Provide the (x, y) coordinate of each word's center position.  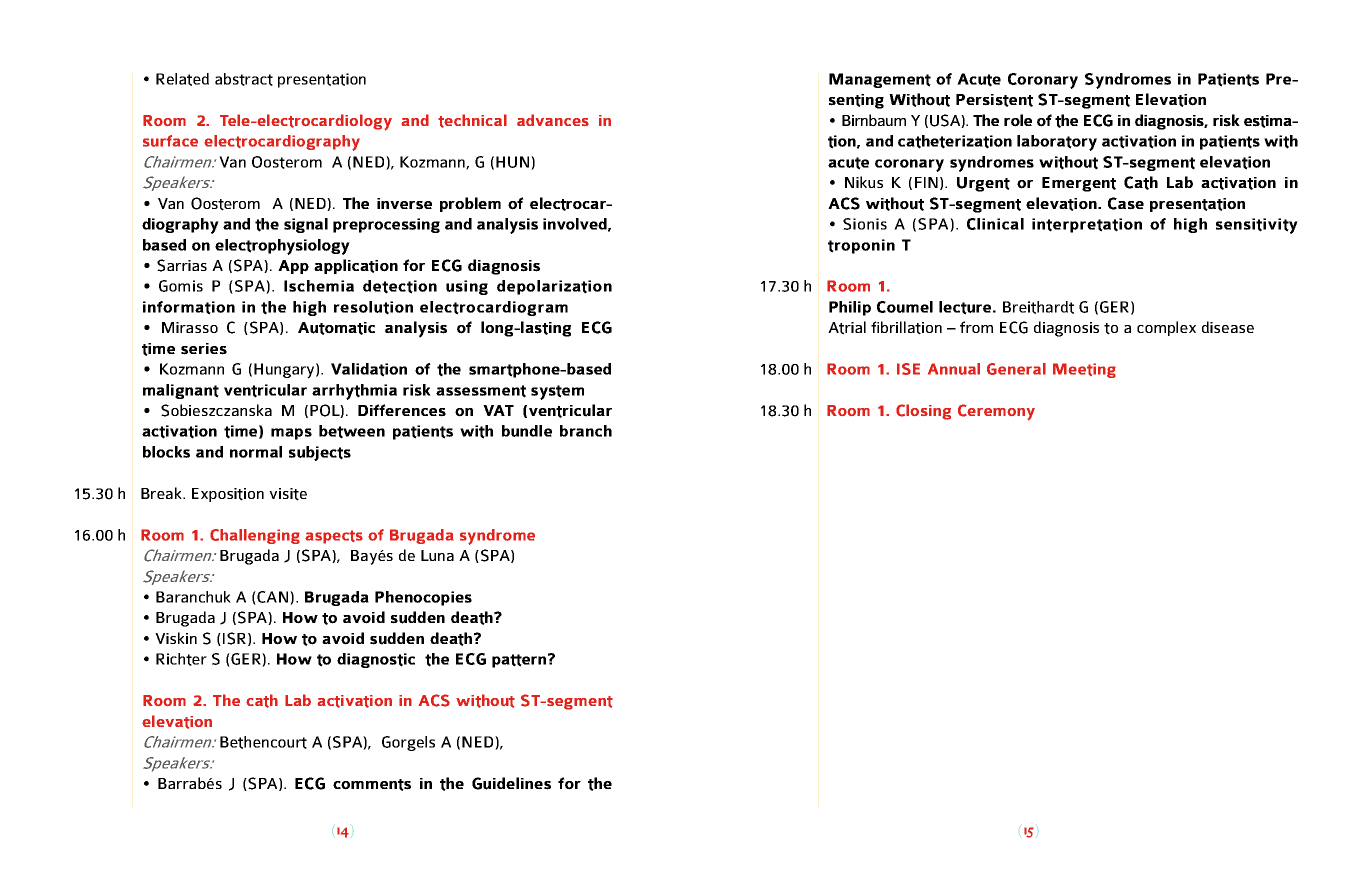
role (1018, 120)
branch (586, 431)
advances (553, 120)
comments (372, 785)
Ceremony (996, 412)
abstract (244, 79)
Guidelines (511, 783)
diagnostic (376, 660)
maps (291, 434)
